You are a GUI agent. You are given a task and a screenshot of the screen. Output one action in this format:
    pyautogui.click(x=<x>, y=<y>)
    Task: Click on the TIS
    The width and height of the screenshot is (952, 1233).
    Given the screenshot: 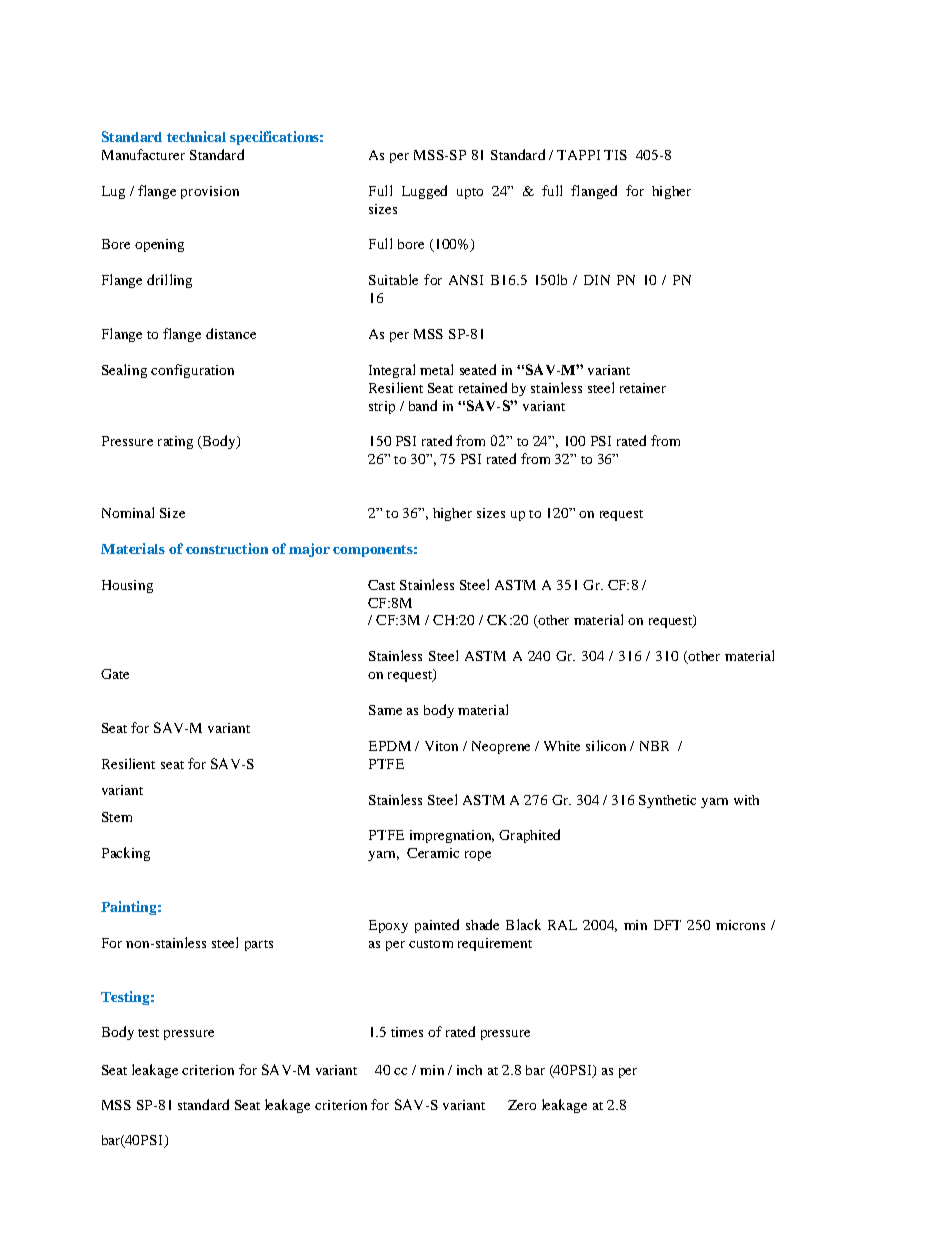 What is the action you would take?
    pyautogui.click(x=615, y=155)
